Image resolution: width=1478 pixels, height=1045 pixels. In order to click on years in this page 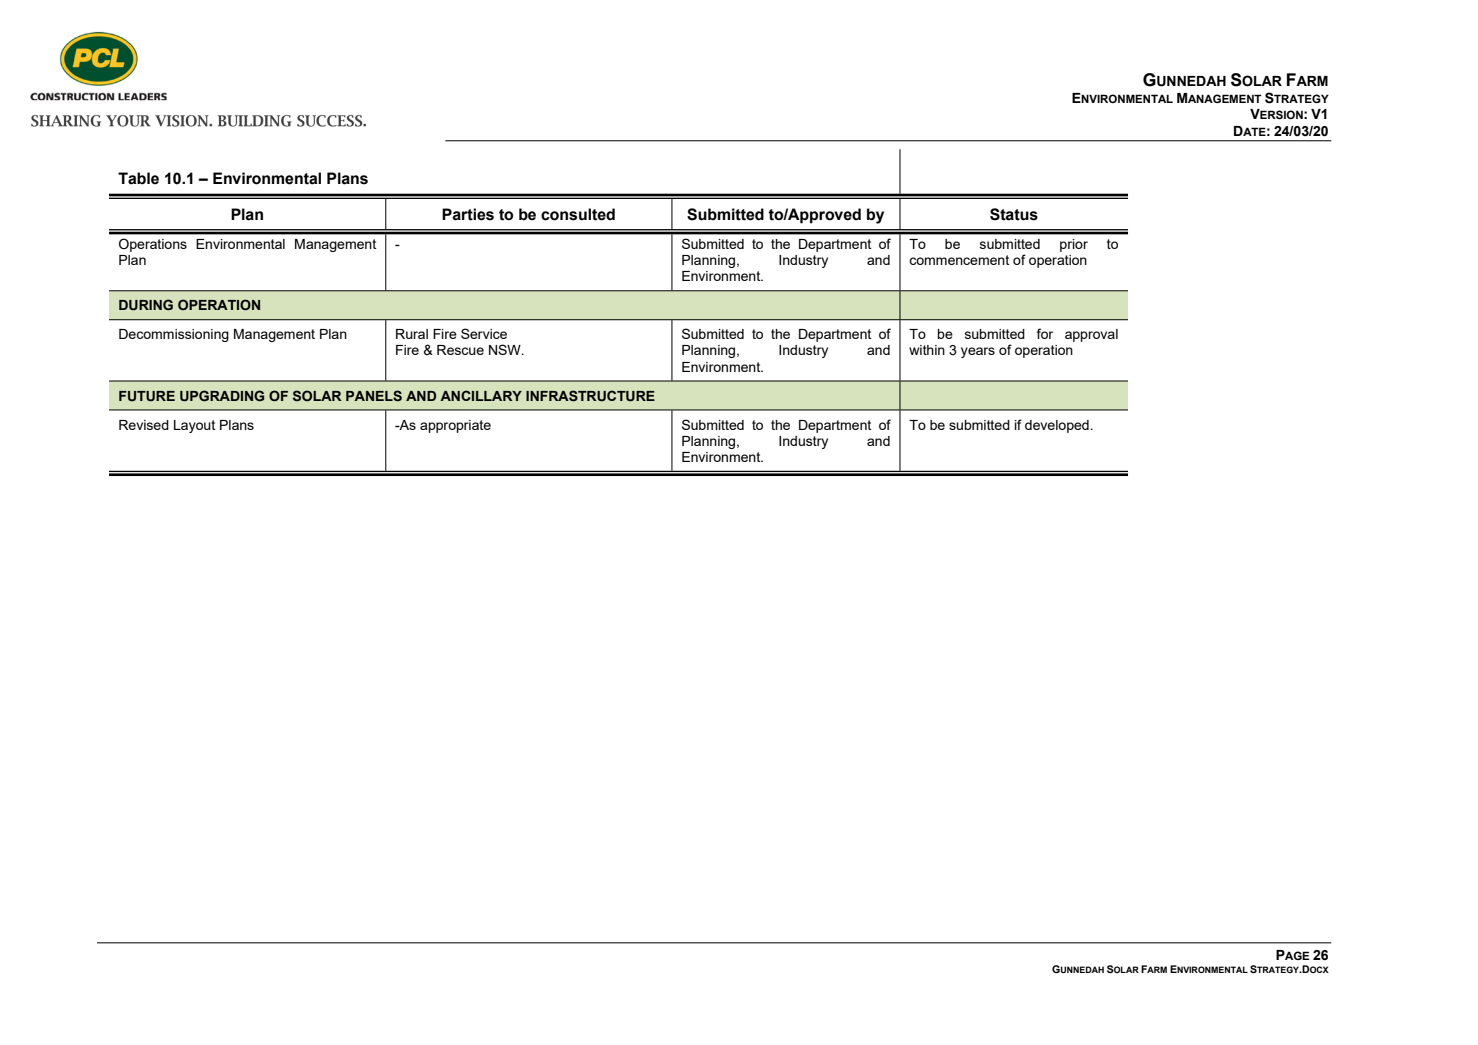, I will do `click(978, 352)`.
